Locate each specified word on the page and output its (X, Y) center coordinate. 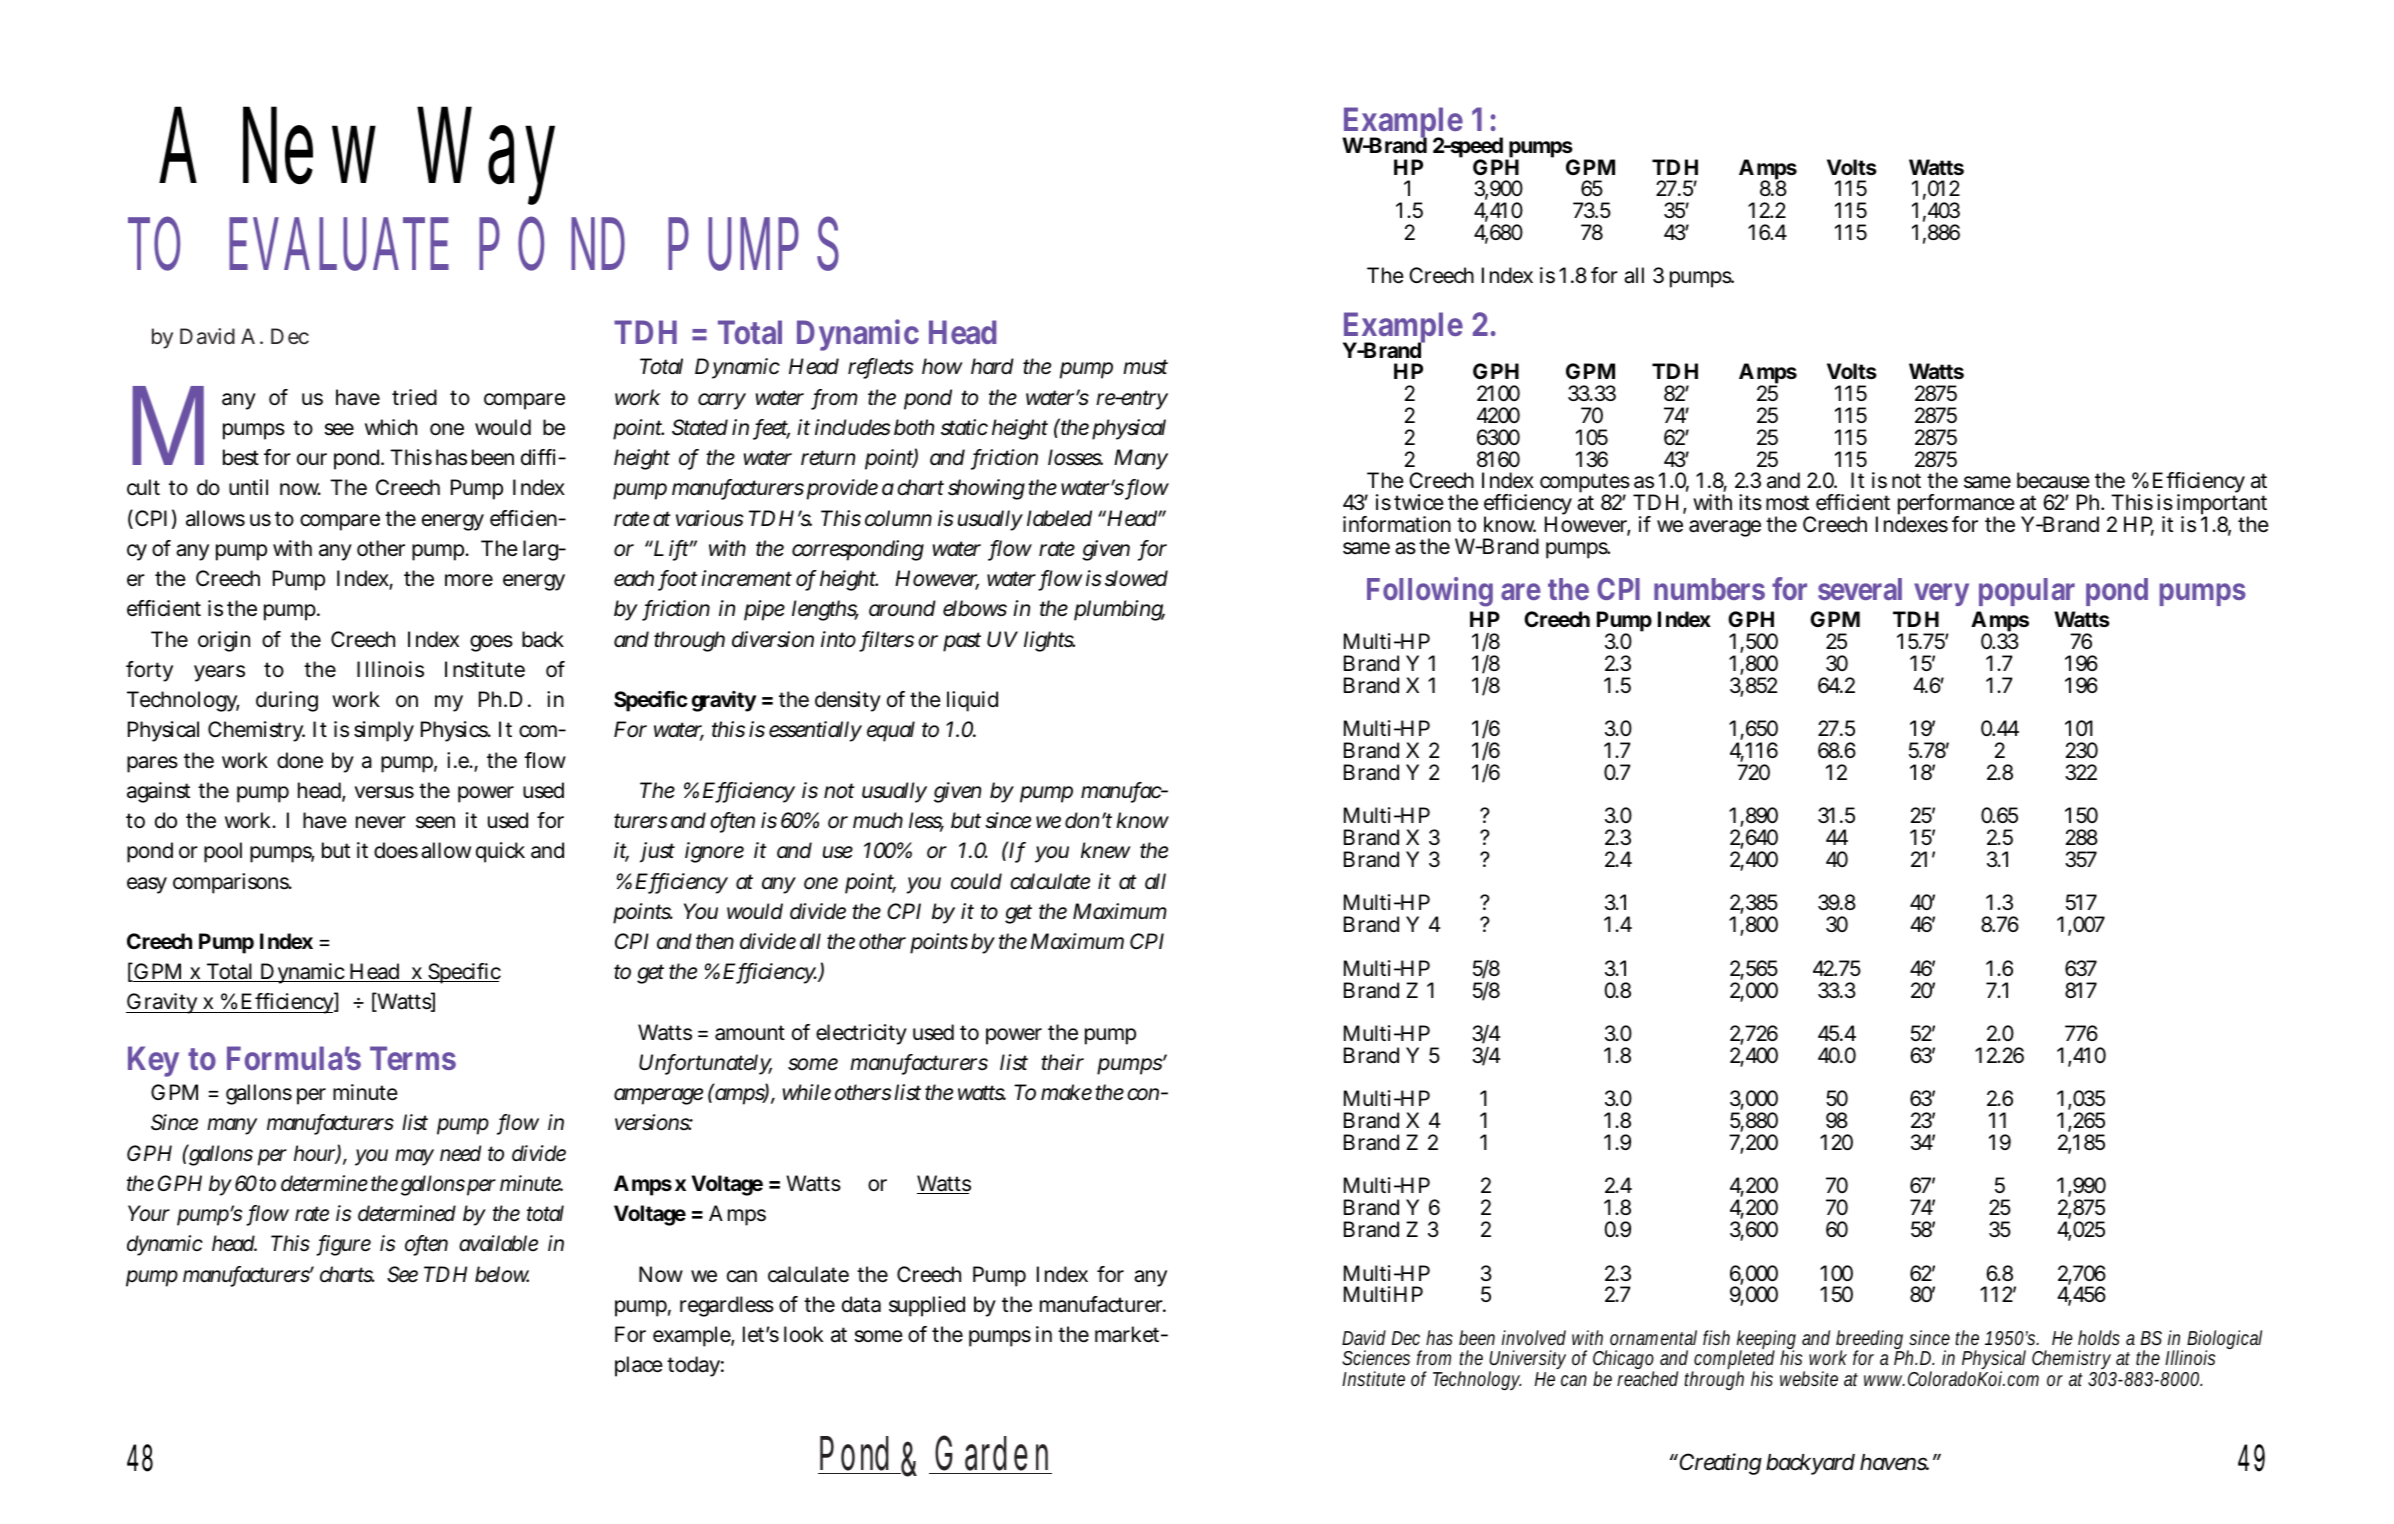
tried (414, 397)
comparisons (232, 883)
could (976, 881)
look (804, 1334)
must (1145, 367)
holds (2099, 1337)
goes (491, 643)
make (1066, 1092)
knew (1106, 850)
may (414, 1157)
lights (1049, 641)
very (1941, 594)
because (2053, 480)
